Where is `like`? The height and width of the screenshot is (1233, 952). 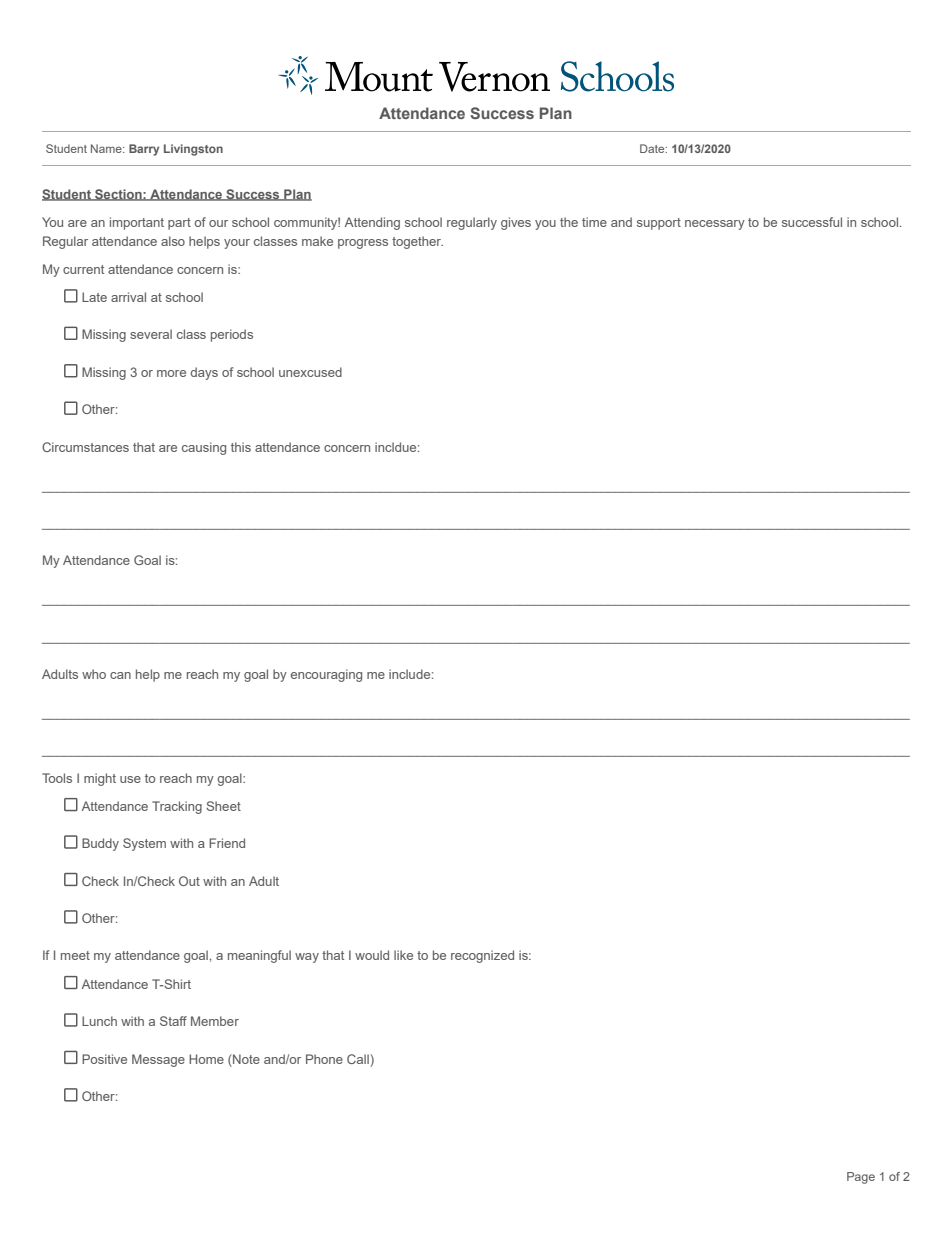
like is located at coordinates (403, 955).
